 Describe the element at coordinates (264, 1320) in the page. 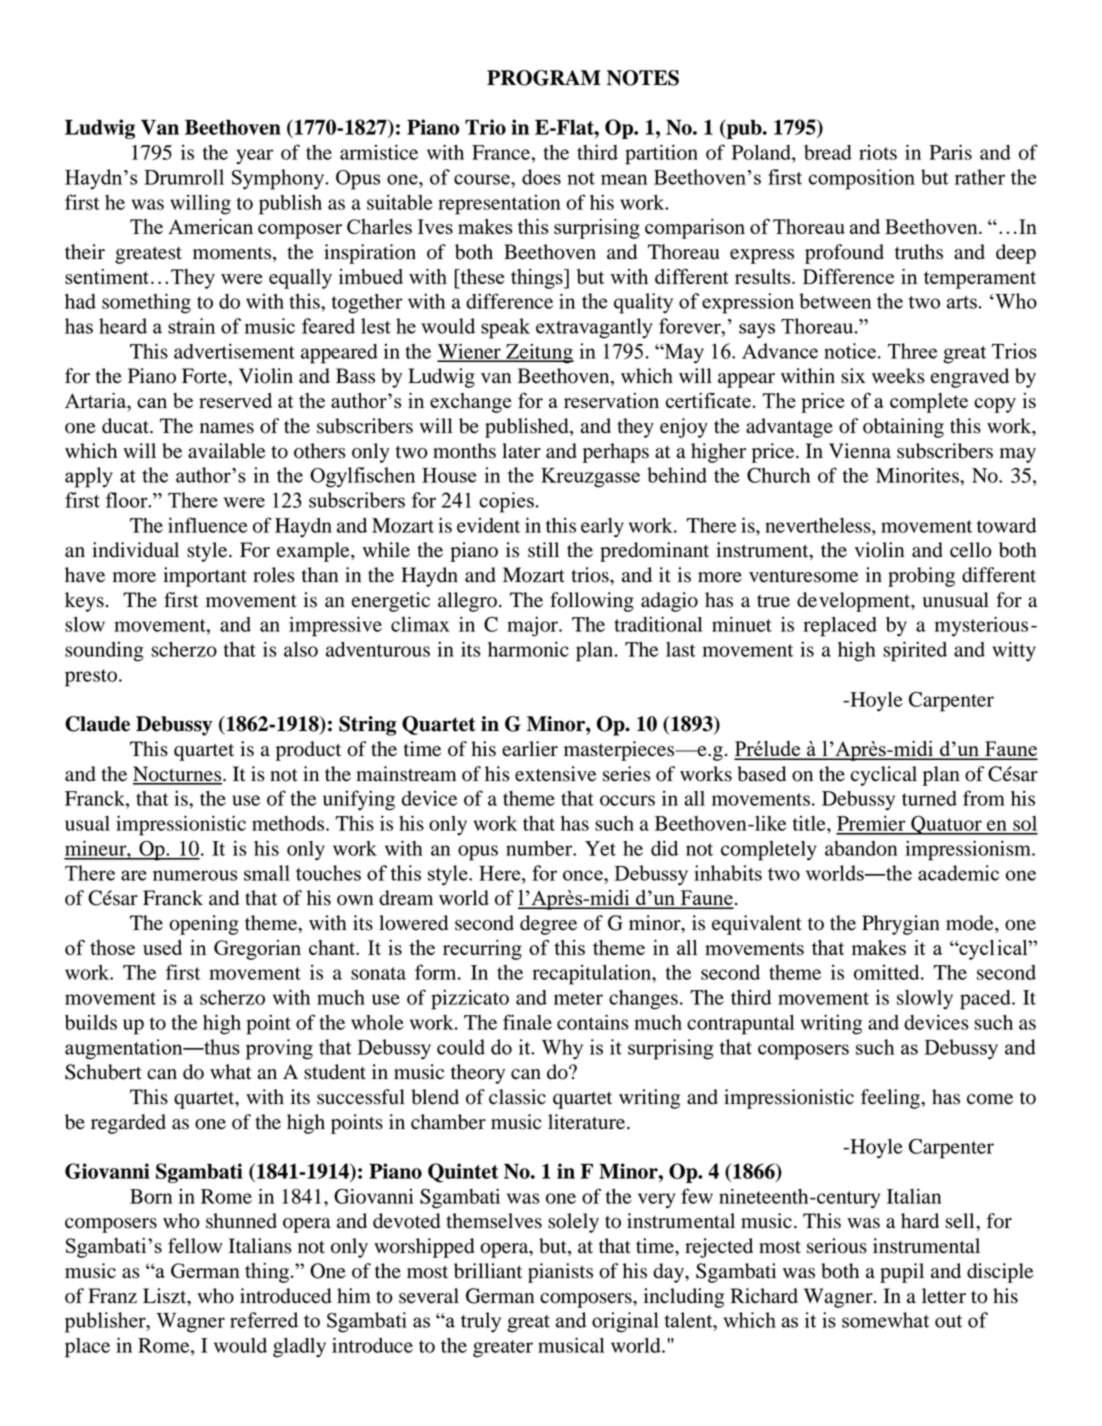

I see `referred` at that location.
